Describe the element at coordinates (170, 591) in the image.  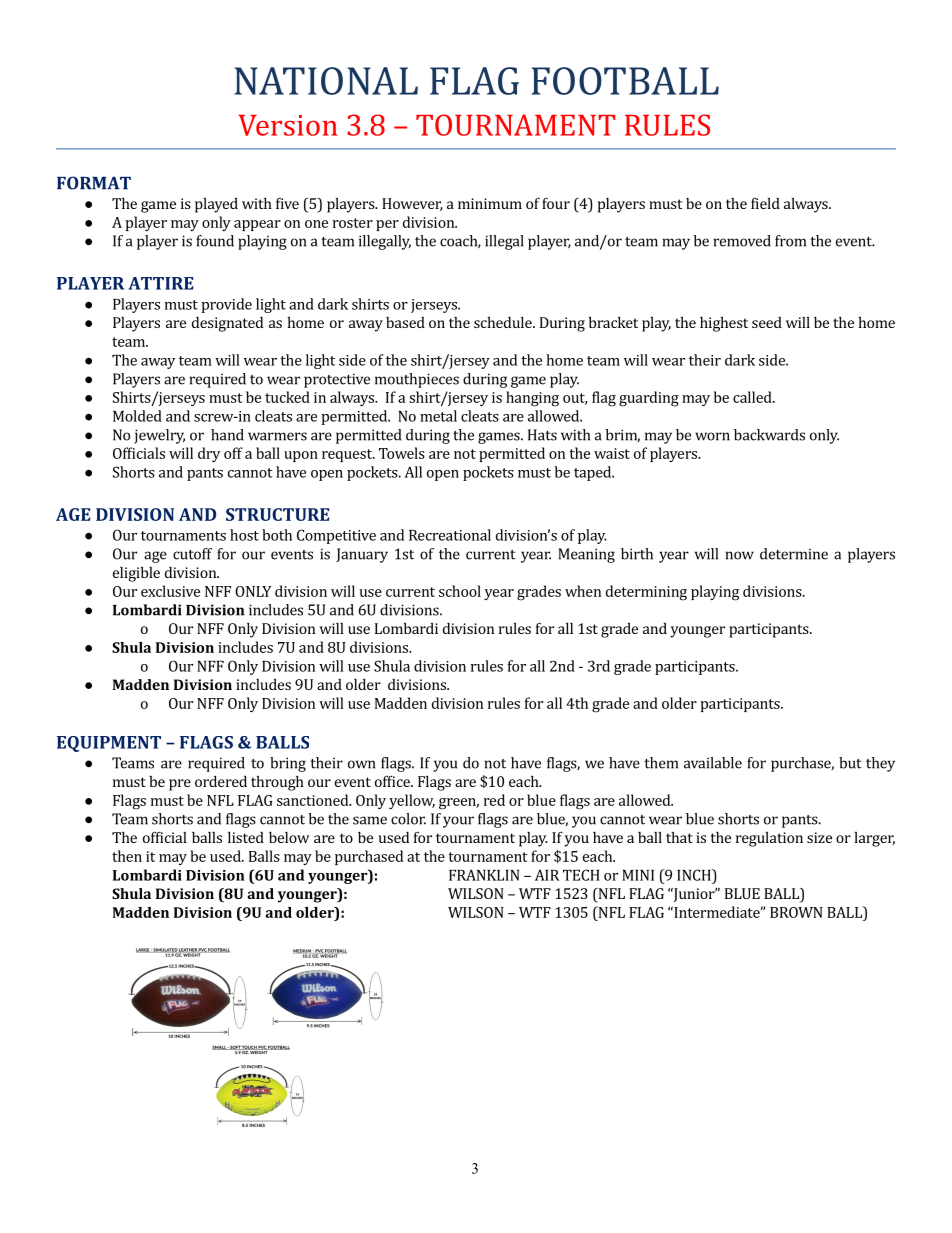
I see `exclusive` at that location.
